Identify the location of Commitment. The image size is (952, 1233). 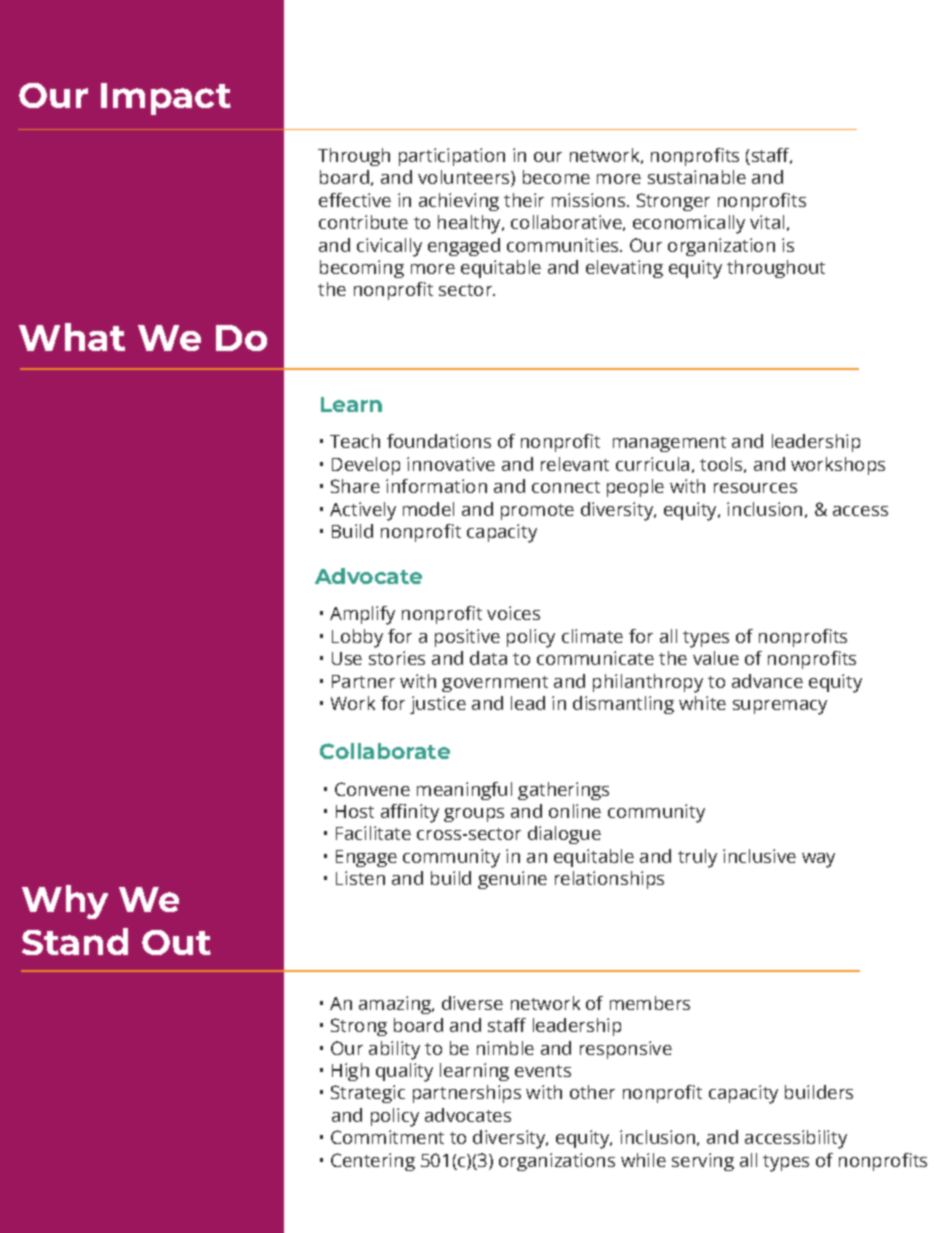
(387, 1137).
